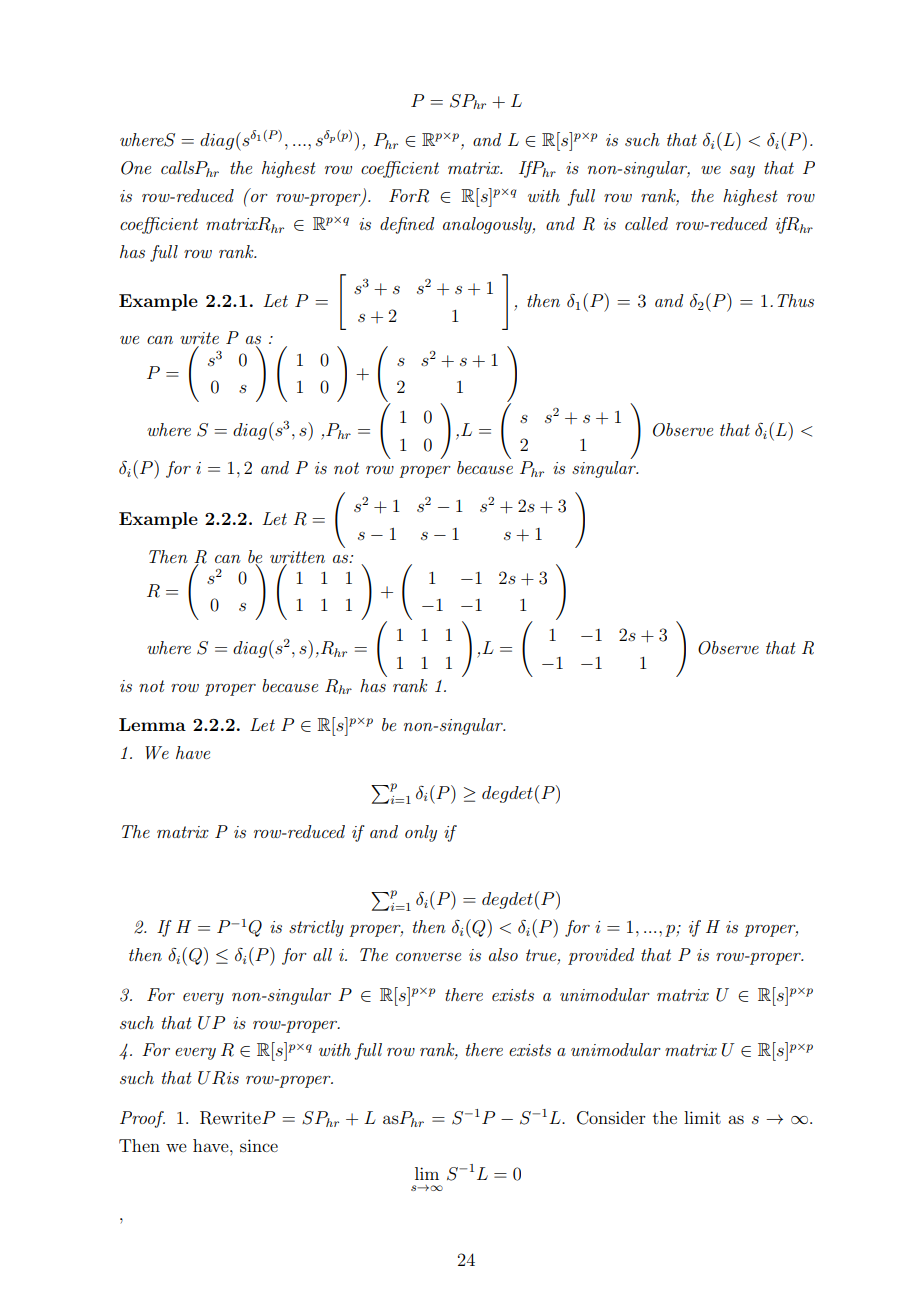 The height and width of the screenshot is (1308, 924). What do you see at coordinates (297, 558) in the screenshot?
I see `written` at bounding box center [297, 558].
